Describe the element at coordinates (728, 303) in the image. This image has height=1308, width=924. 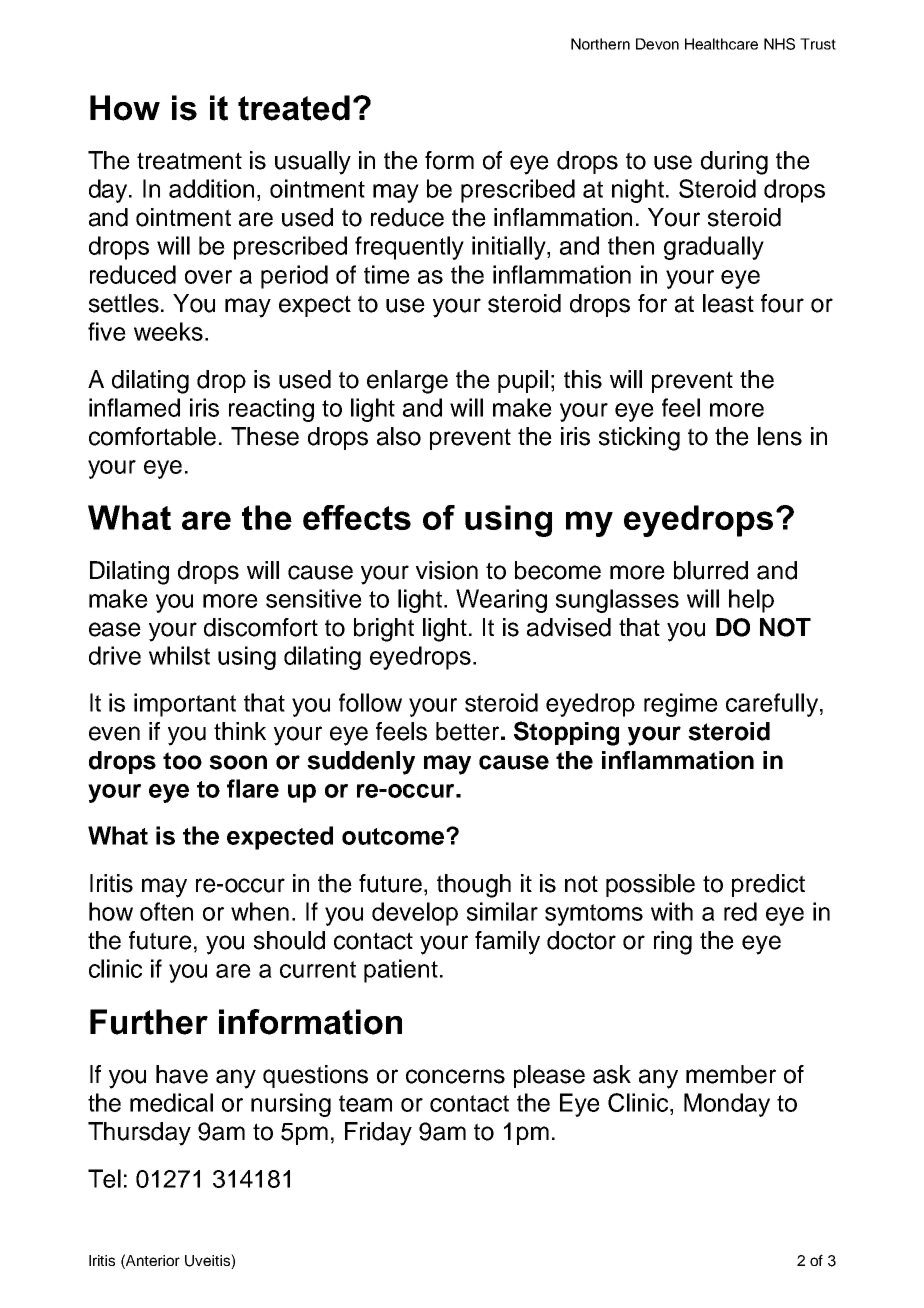
I see `least` at that location.
